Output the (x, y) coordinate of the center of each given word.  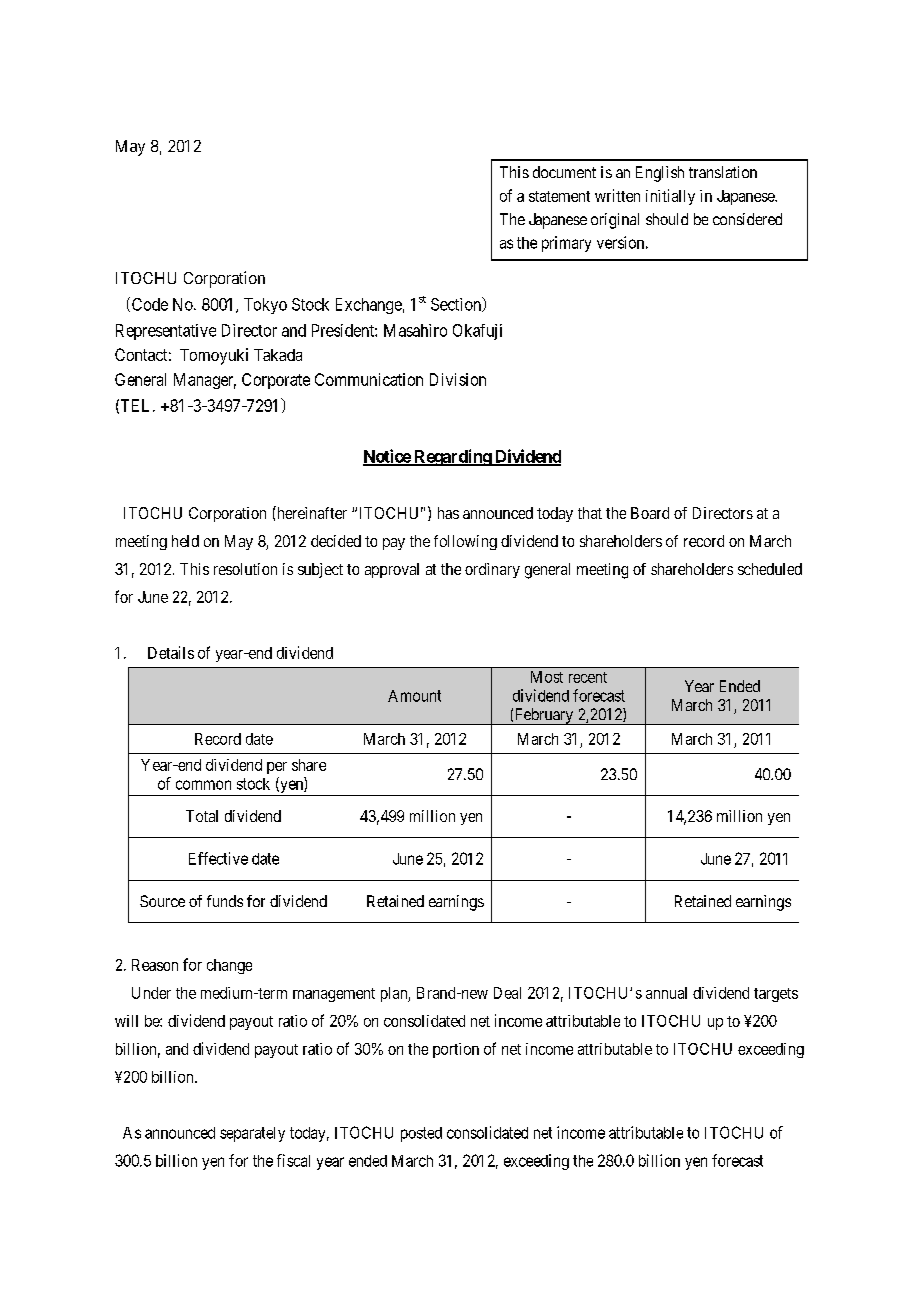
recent (588, 677)
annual (666, 993)
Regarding (452, 457)
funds (225, 901)
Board (650, 513)
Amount (414, 696)
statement (559, 196)
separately (252, 1134)
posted (421, 1134)
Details (171, 652)
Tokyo (265, 306)
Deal (507, 993)
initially (670, 197)
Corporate (276, 381)
